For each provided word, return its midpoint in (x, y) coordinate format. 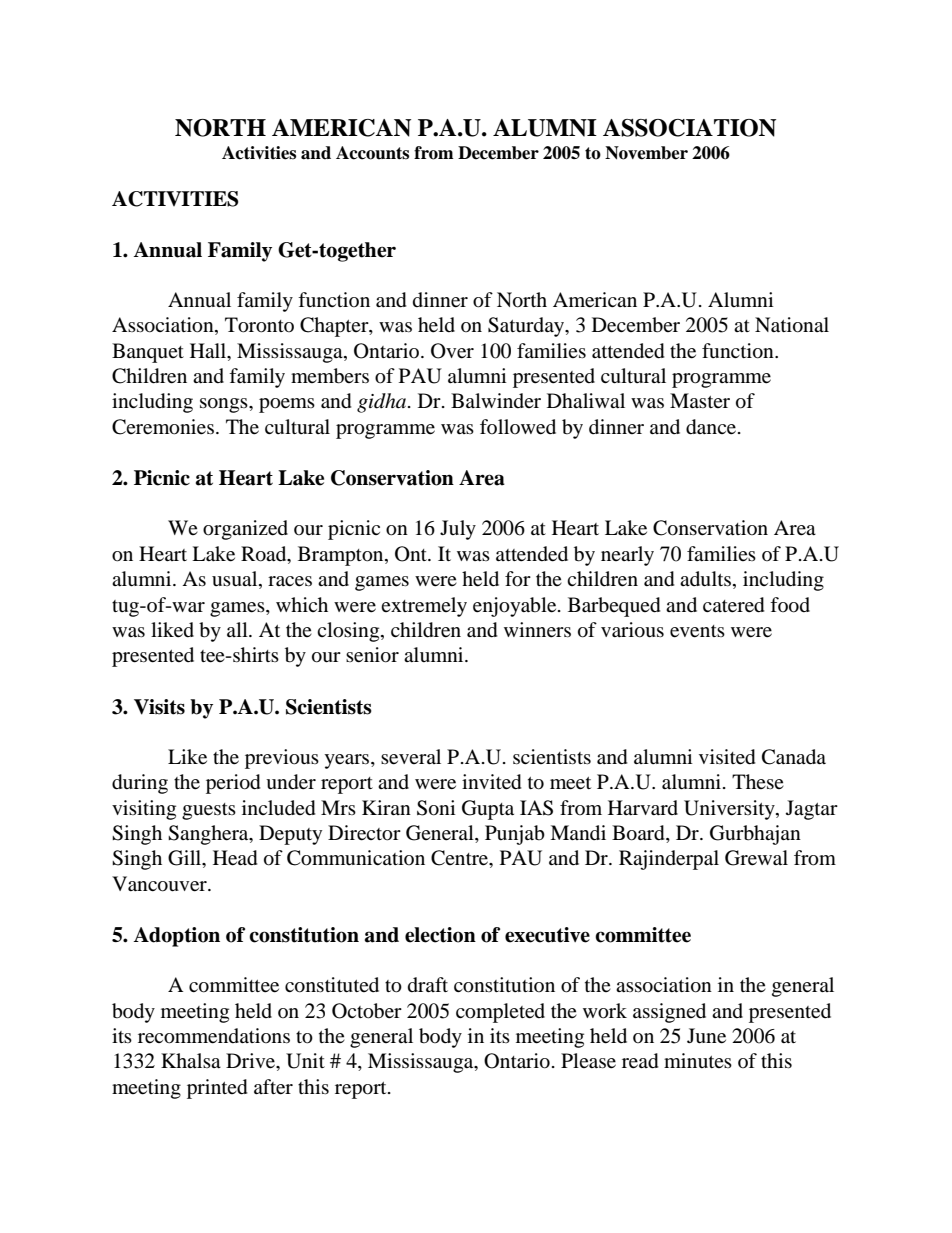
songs (225, 405)
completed (500, 1013)
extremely (424, 607)
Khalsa (191, 1060)
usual (236, 580)
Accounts (372, 153)
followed (518, 427)
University (730, 810)
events (697, 631)
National (792, 325)
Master (700, 400)
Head (235, 858)
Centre (461, 859)
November (646, 153)
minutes (698, 1060)
